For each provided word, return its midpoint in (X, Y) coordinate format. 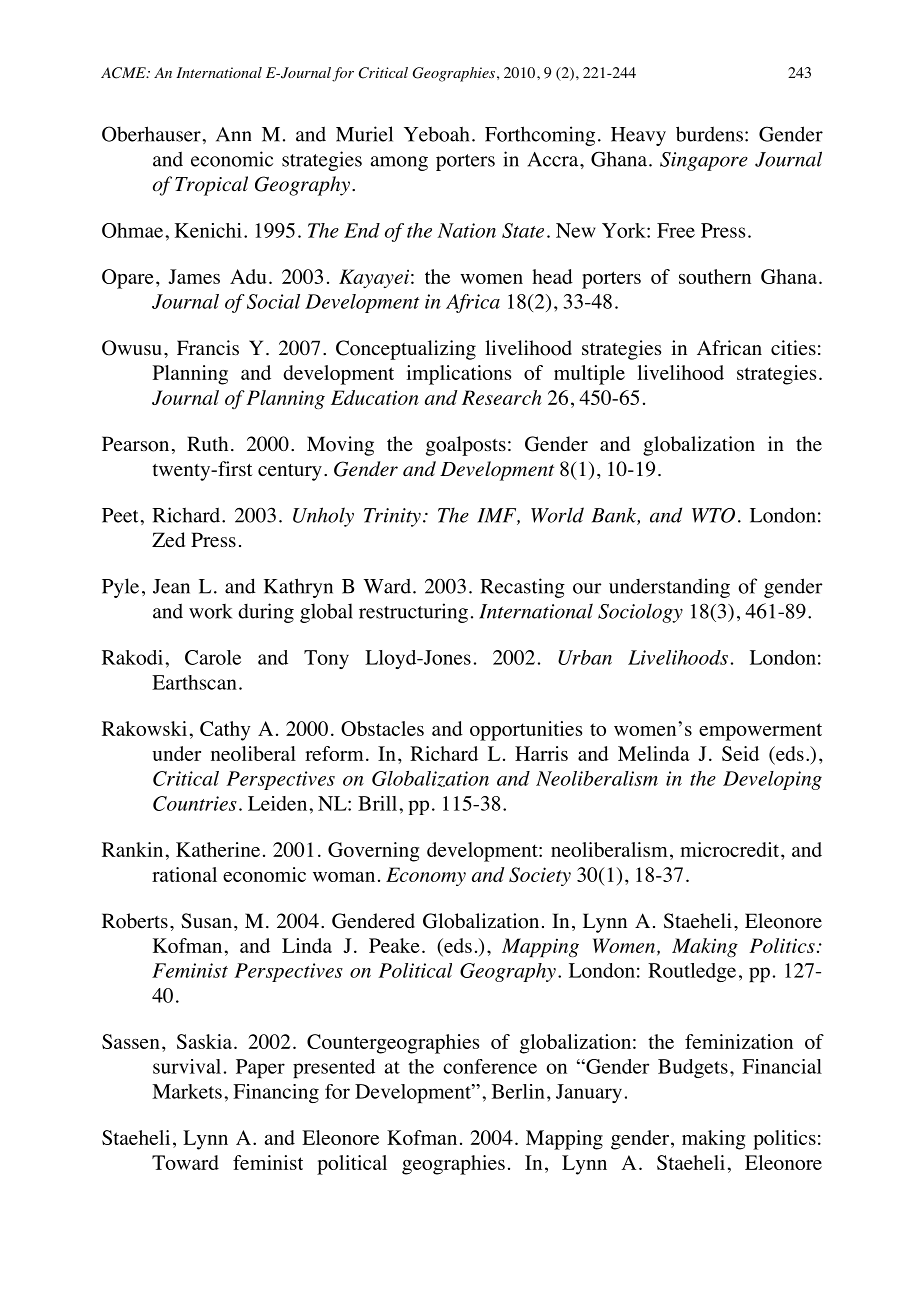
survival (187, 1066)
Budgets (693, 1068)
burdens (709, 134)
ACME (124, 73)
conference (490, 1066)
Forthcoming (540, 136)
